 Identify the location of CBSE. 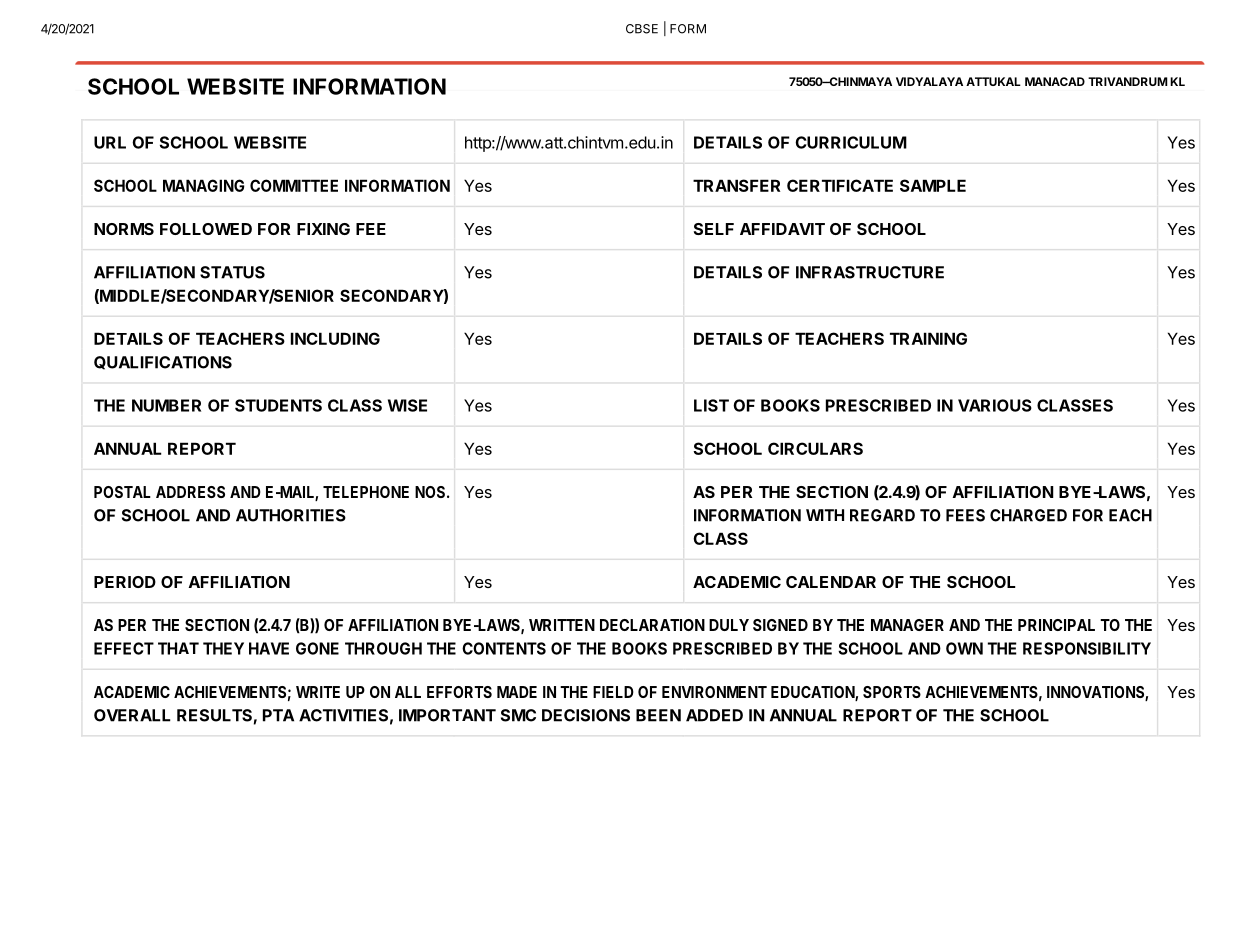
(642, 29).
